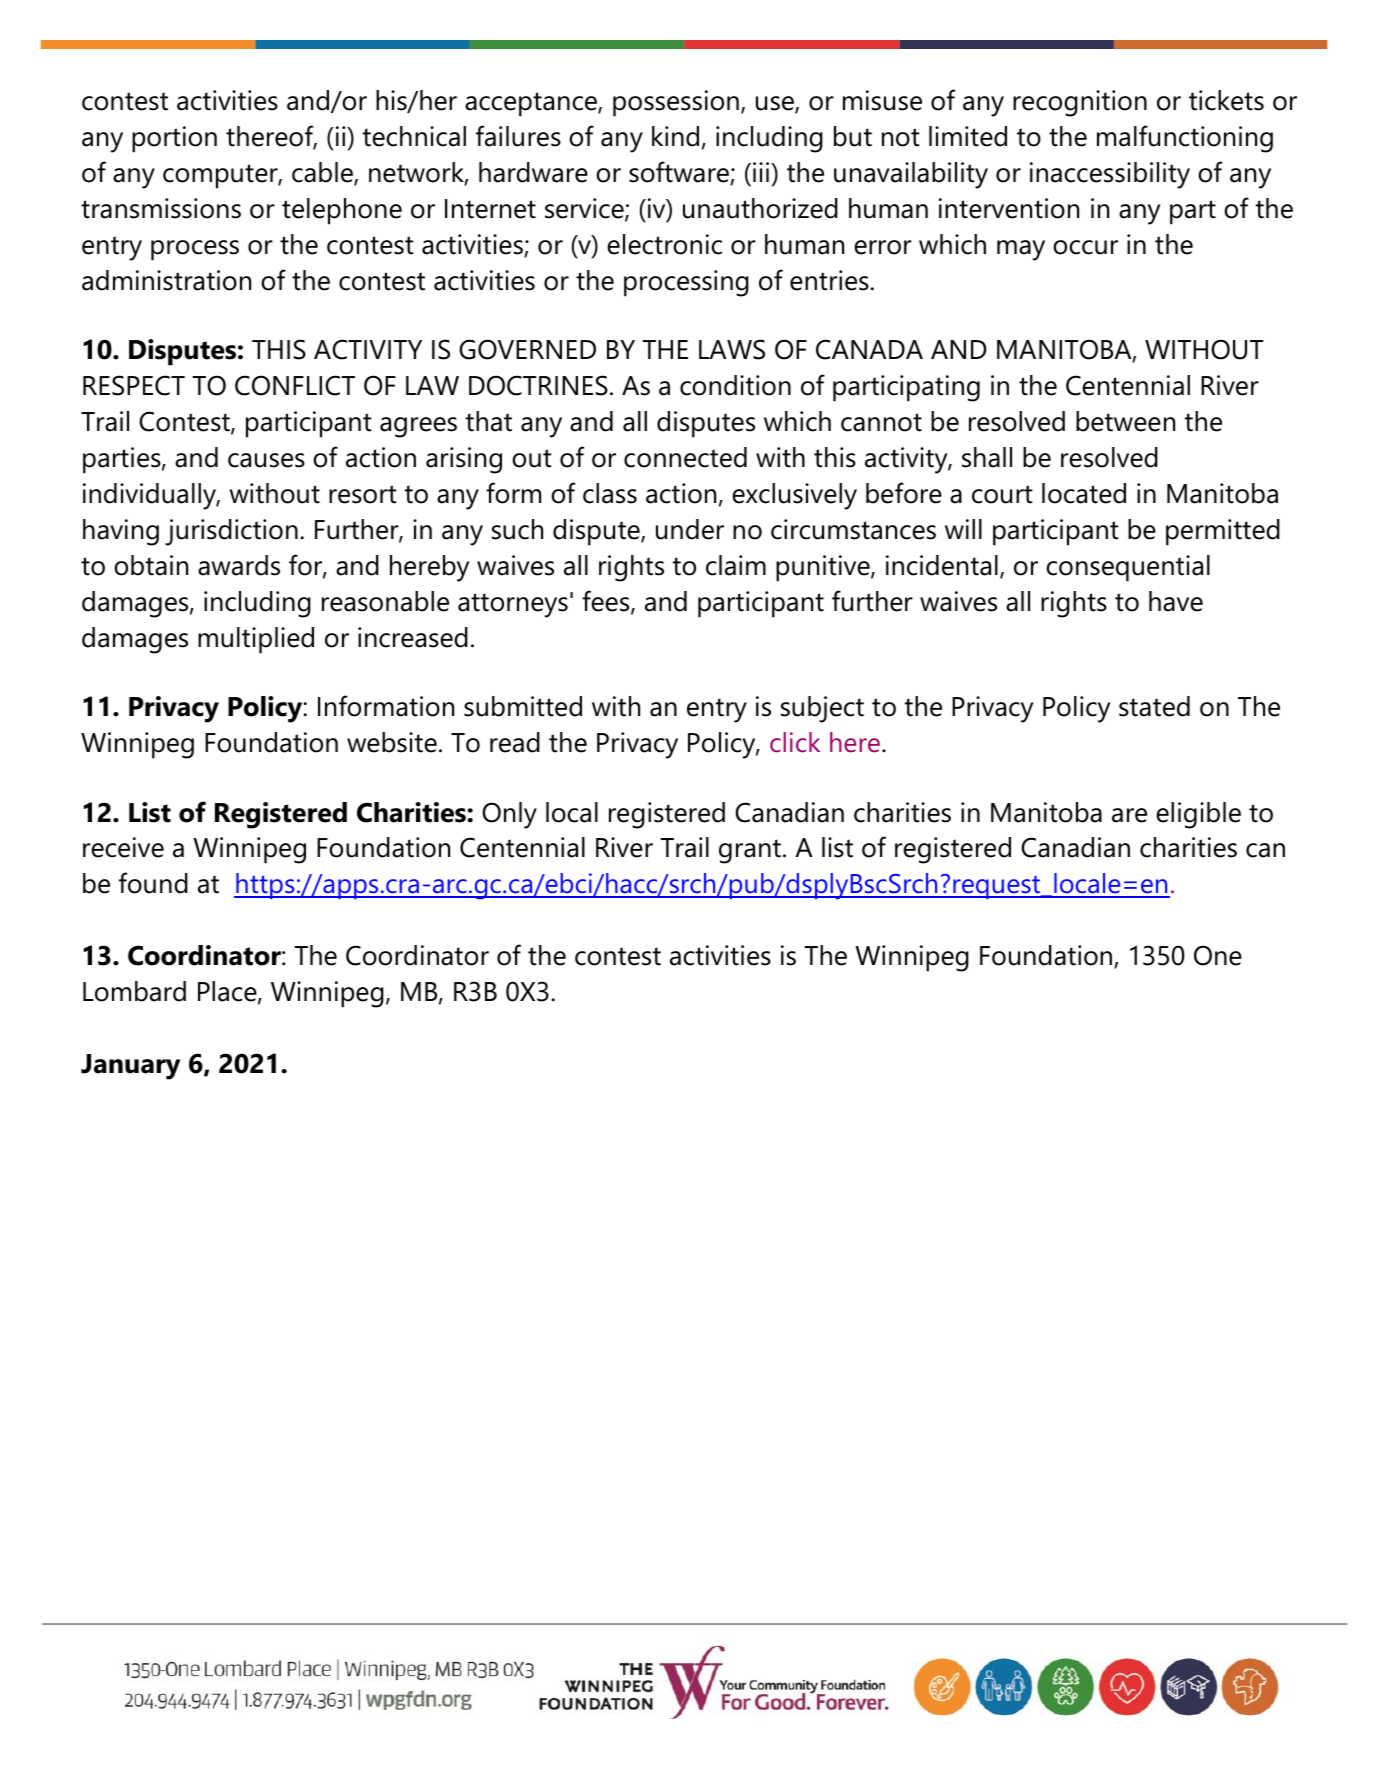 This screenshot has height=1785, width=1379. Describe the element at coordinates (685, 457) in the screenshot. I see `connected` at that location.
